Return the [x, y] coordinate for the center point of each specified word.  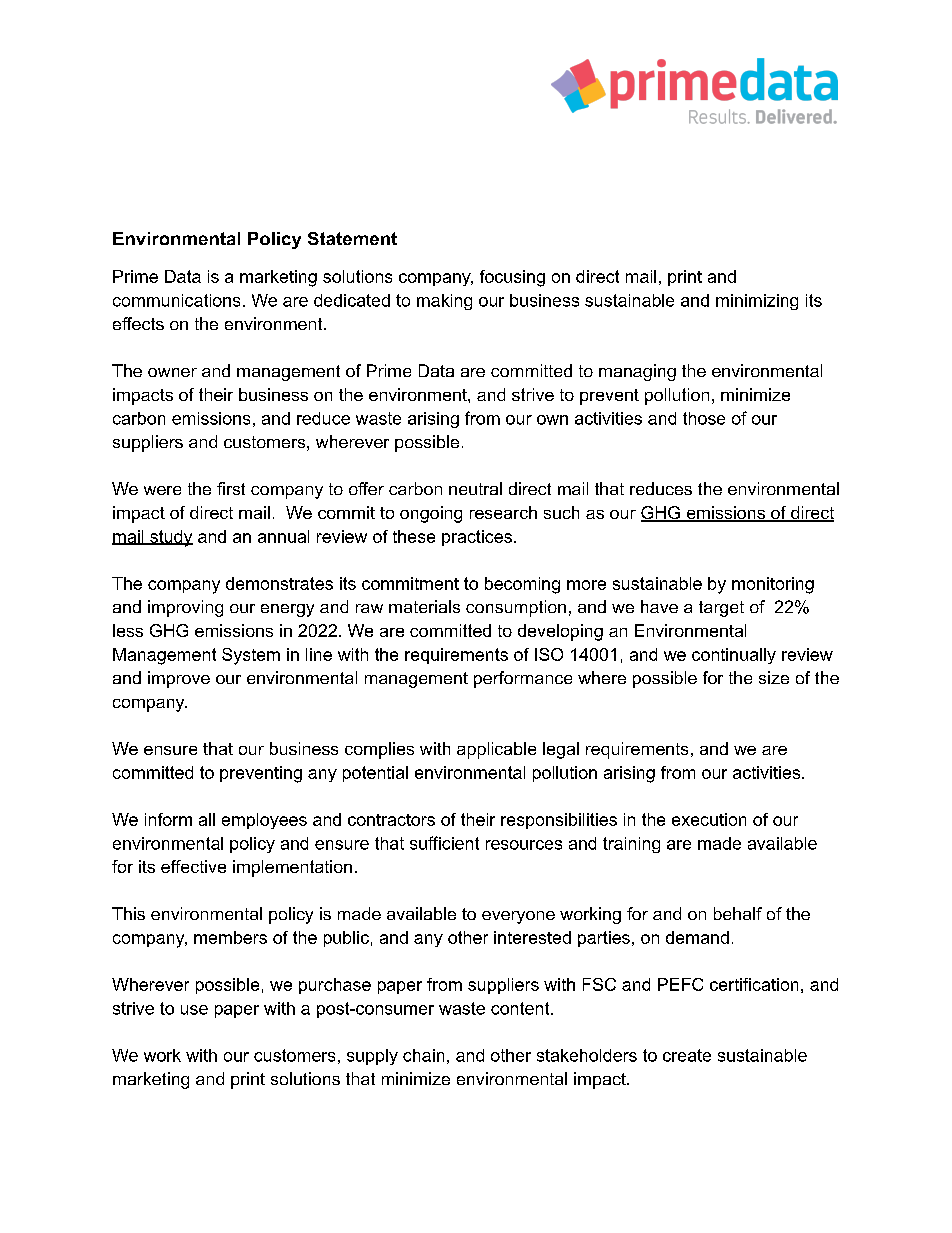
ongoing [431, 514]
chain [423, 1055]
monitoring [773, 585]
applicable [496, 750]
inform [168, 819]
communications [176, 300]
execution [709, 819]
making [444, 302]
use [194, 1010]
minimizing [757, 302]
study [170, 538]
